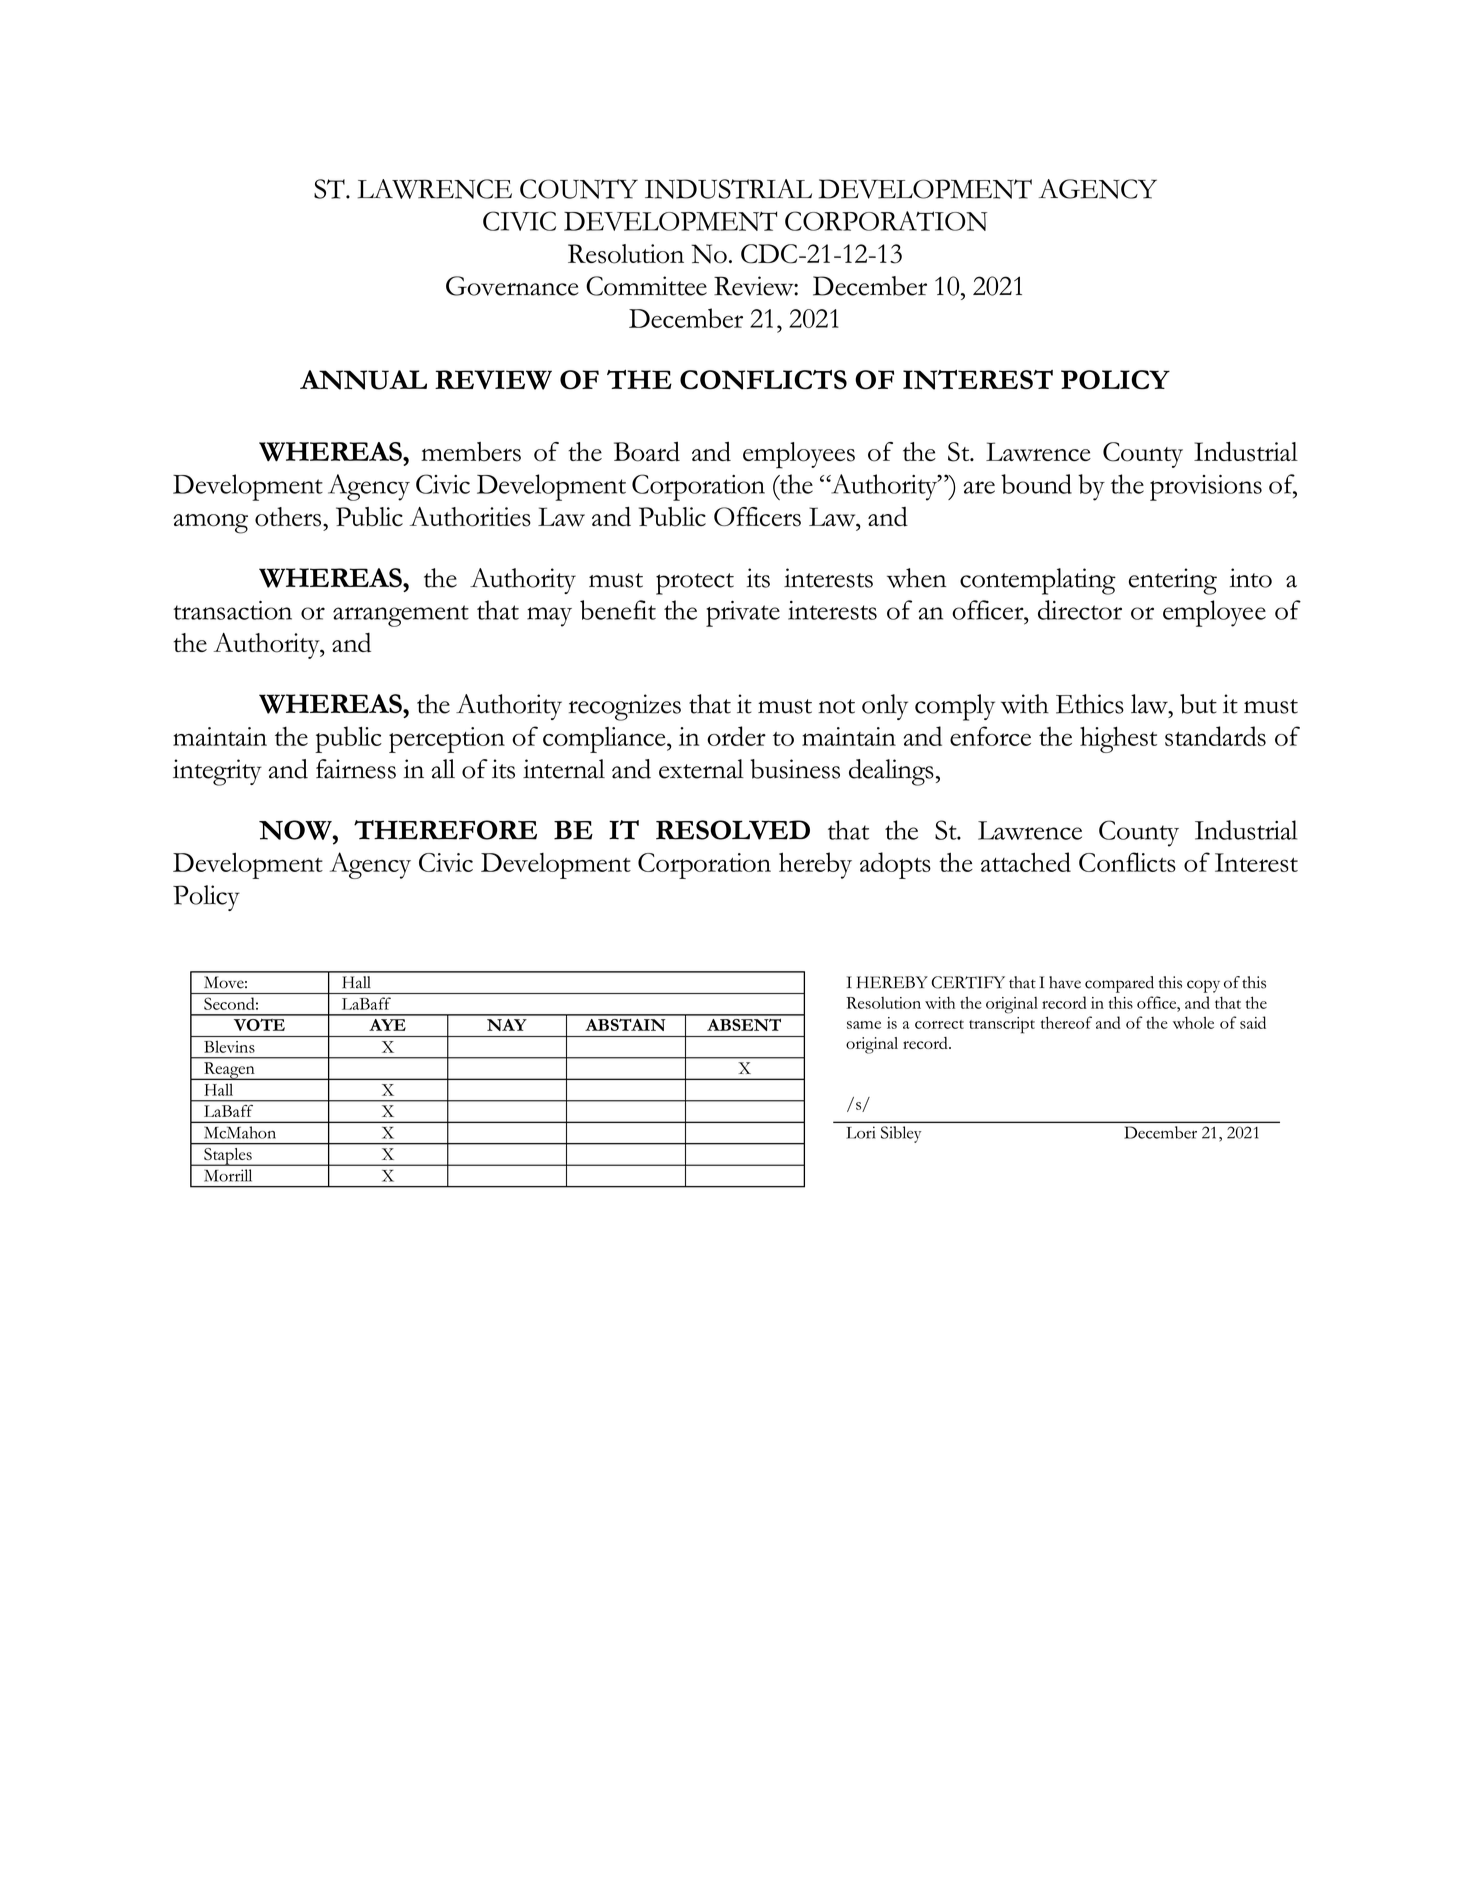 The height and width of the screenshot is (1902, 1470). Describe the element at coordinates (695, 584) in the screenshot. I see `protect` at that location.
